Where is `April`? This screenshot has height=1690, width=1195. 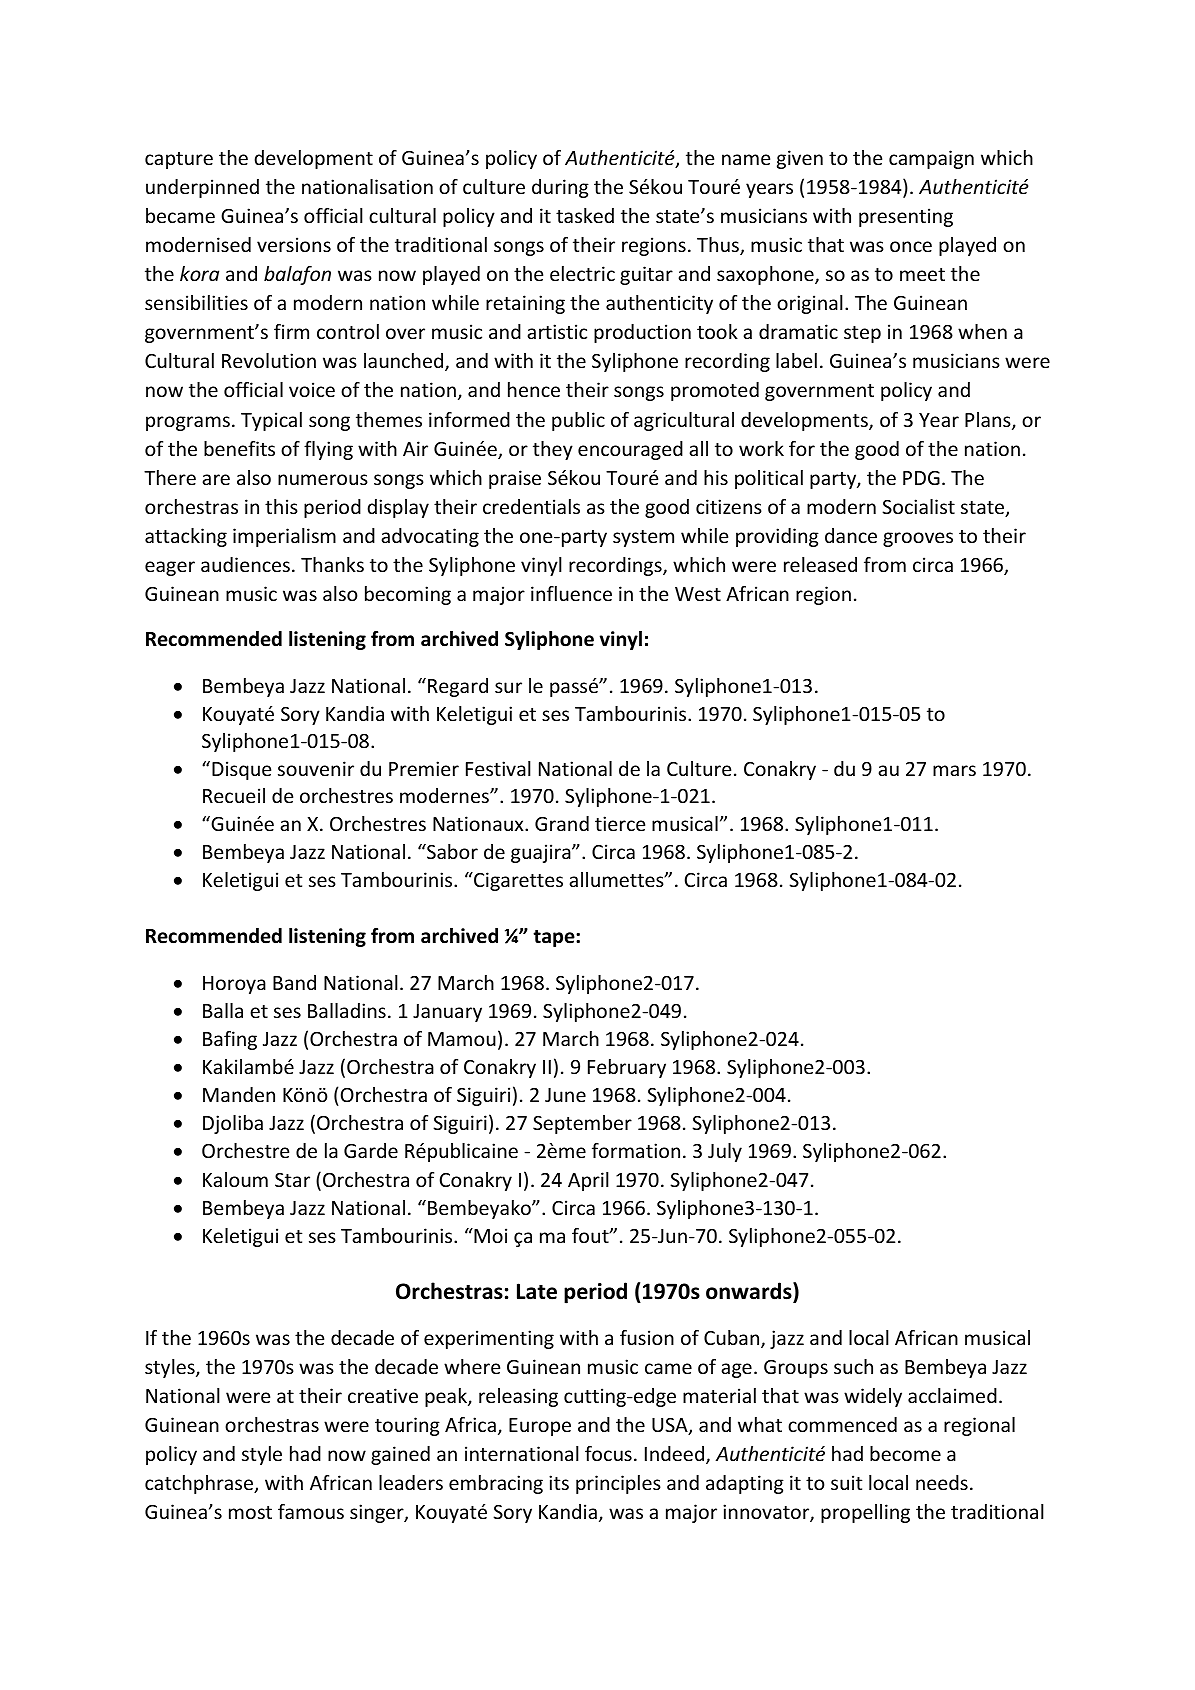 April is located at coordinates (588, 1181).
